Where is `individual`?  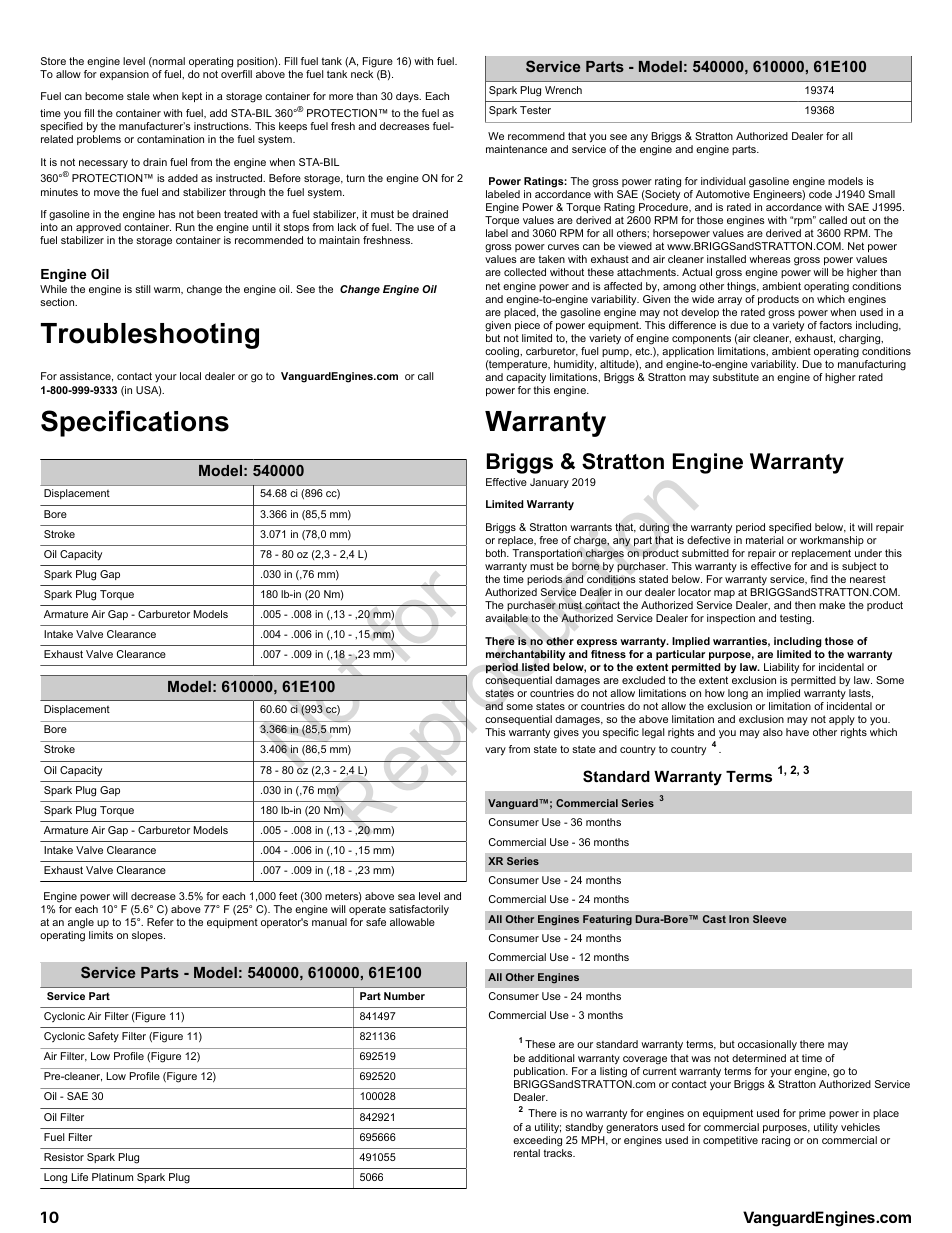 individual is located at coordinates (723, 181).
